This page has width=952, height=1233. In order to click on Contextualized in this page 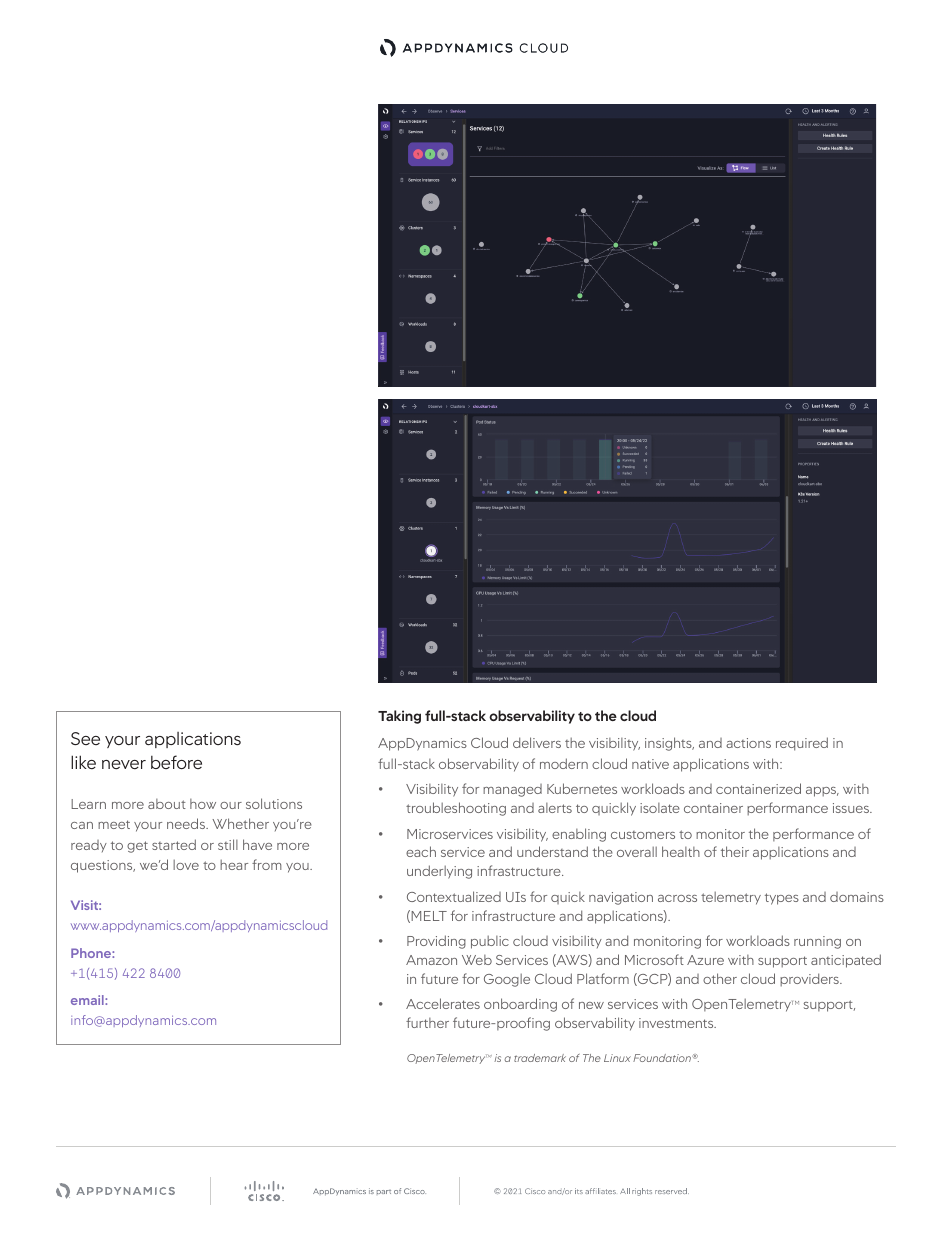, I will do `click(454, 896)`.
